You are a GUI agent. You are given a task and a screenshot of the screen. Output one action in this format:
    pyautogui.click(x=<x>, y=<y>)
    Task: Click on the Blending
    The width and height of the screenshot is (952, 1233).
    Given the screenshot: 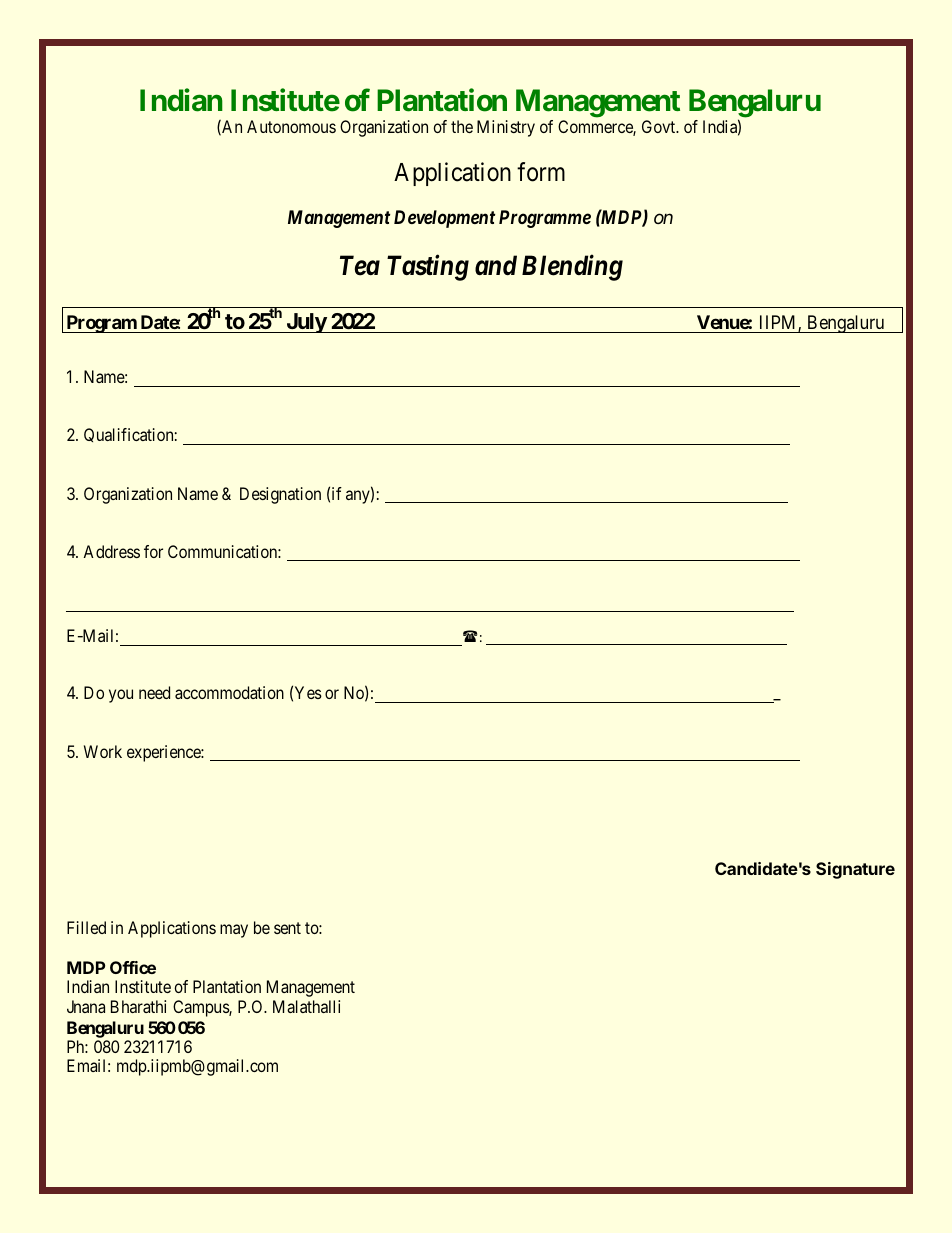 What is the action you would take?
    pyautogui.click(x=572, y=267)
